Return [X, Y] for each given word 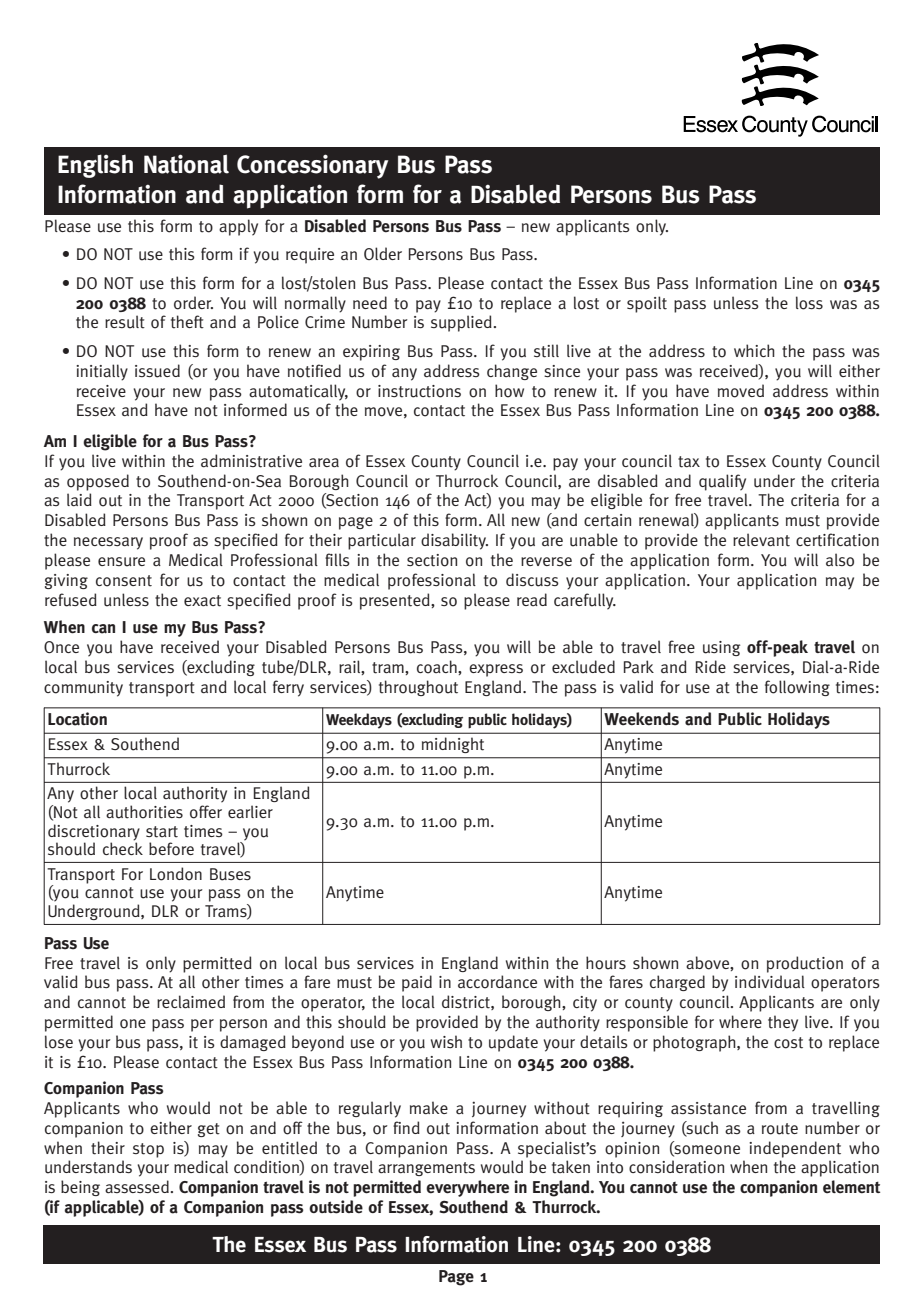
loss [809, 303]
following [797, 688]
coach [438, 667]
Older [383, 253]
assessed [137, 1187]
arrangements [426, 1169]
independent [795, 1149]
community [83, 689]
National [186, 164]
